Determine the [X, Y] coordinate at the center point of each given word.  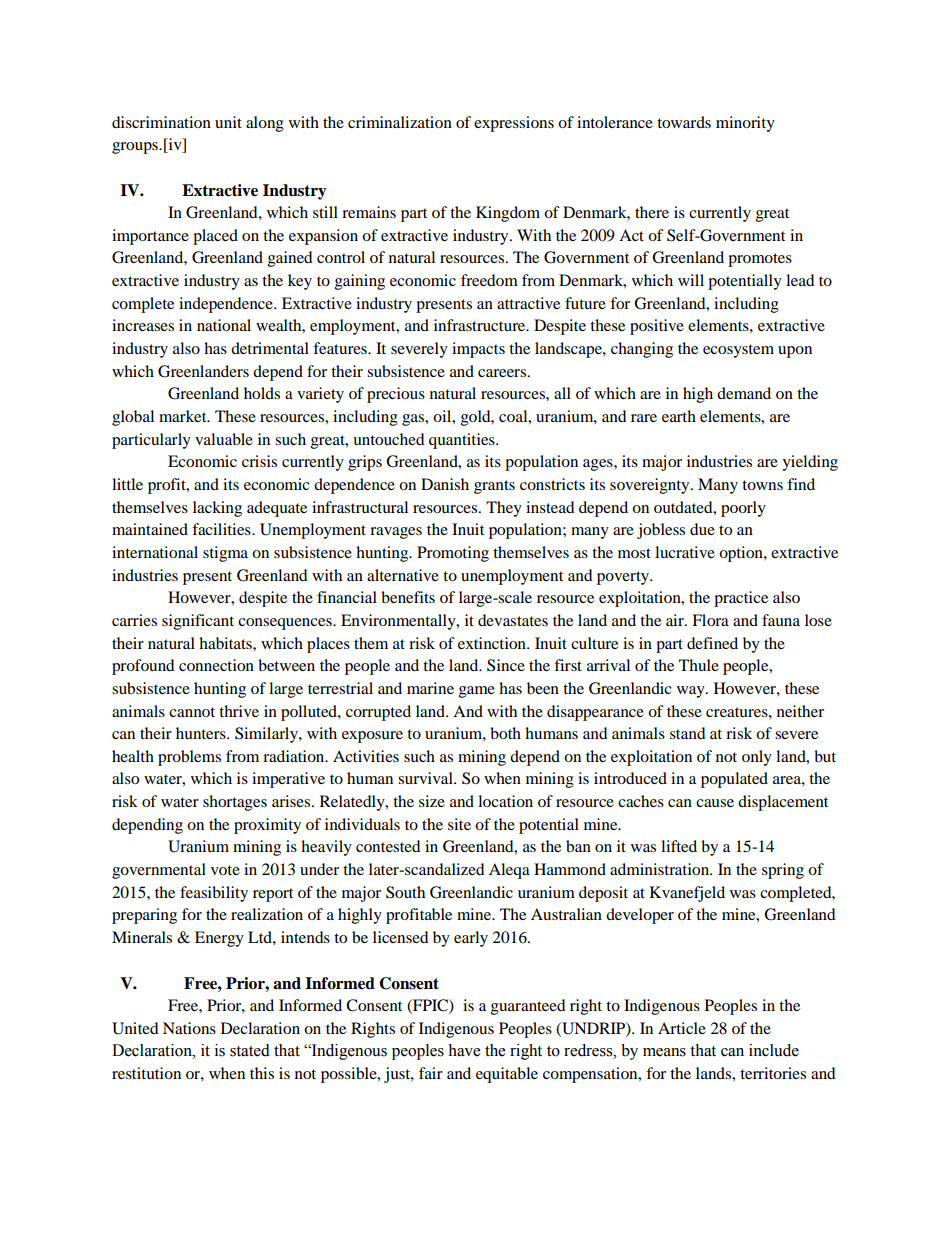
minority [745, 124]
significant [198, 622]
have [464, 1050]
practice [741, 599]
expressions [514, 124]
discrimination [161, 122]
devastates [513, 620]
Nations [189, 1028]
